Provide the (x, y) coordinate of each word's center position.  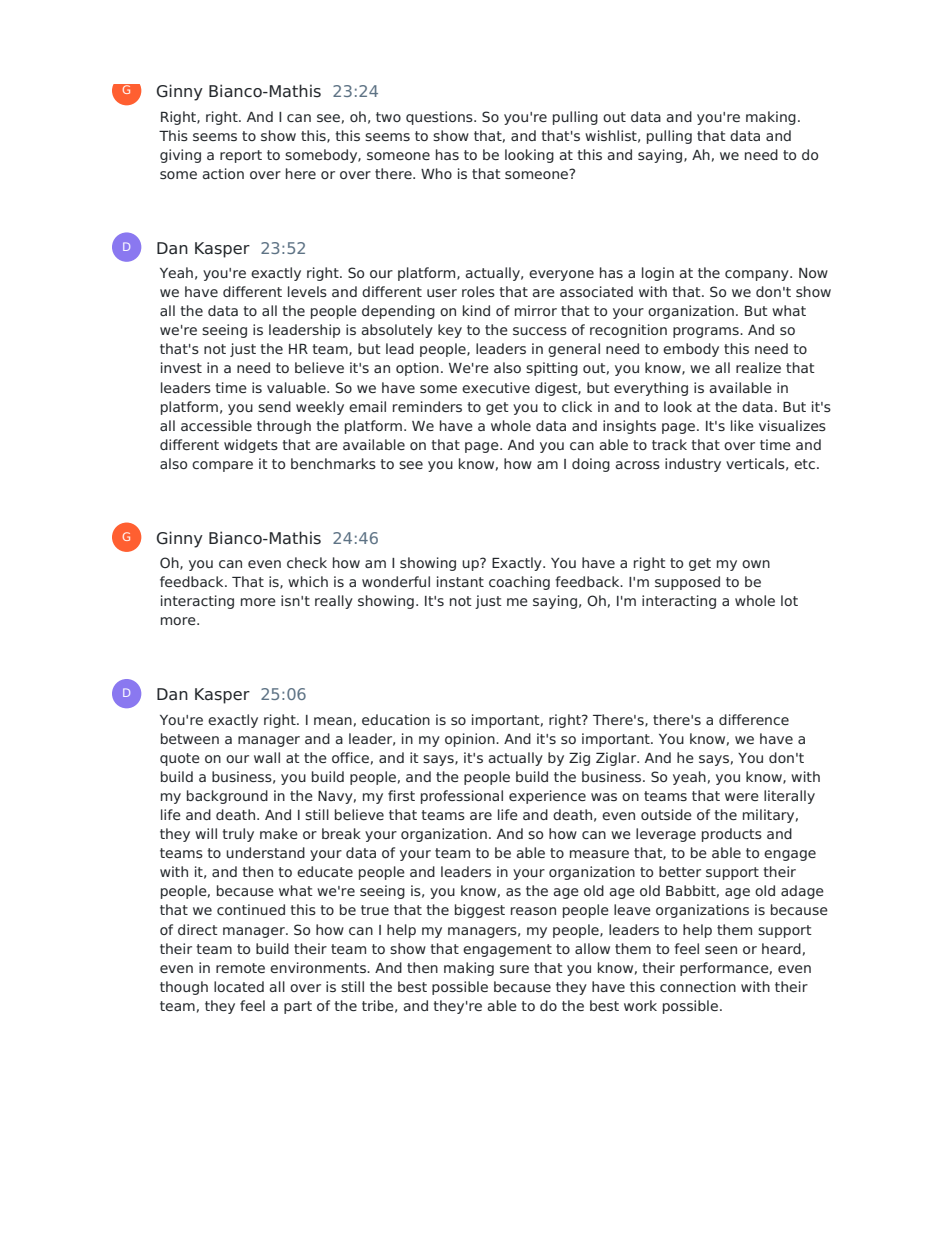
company (758, 275)
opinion (471, 740)
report (241, 156)
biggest (480, 911)
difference (754, 719)
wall (267, 757)
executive (496, 387)
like (742, 425)
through (284, 427)
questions (440, 118)
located (239, 986)
